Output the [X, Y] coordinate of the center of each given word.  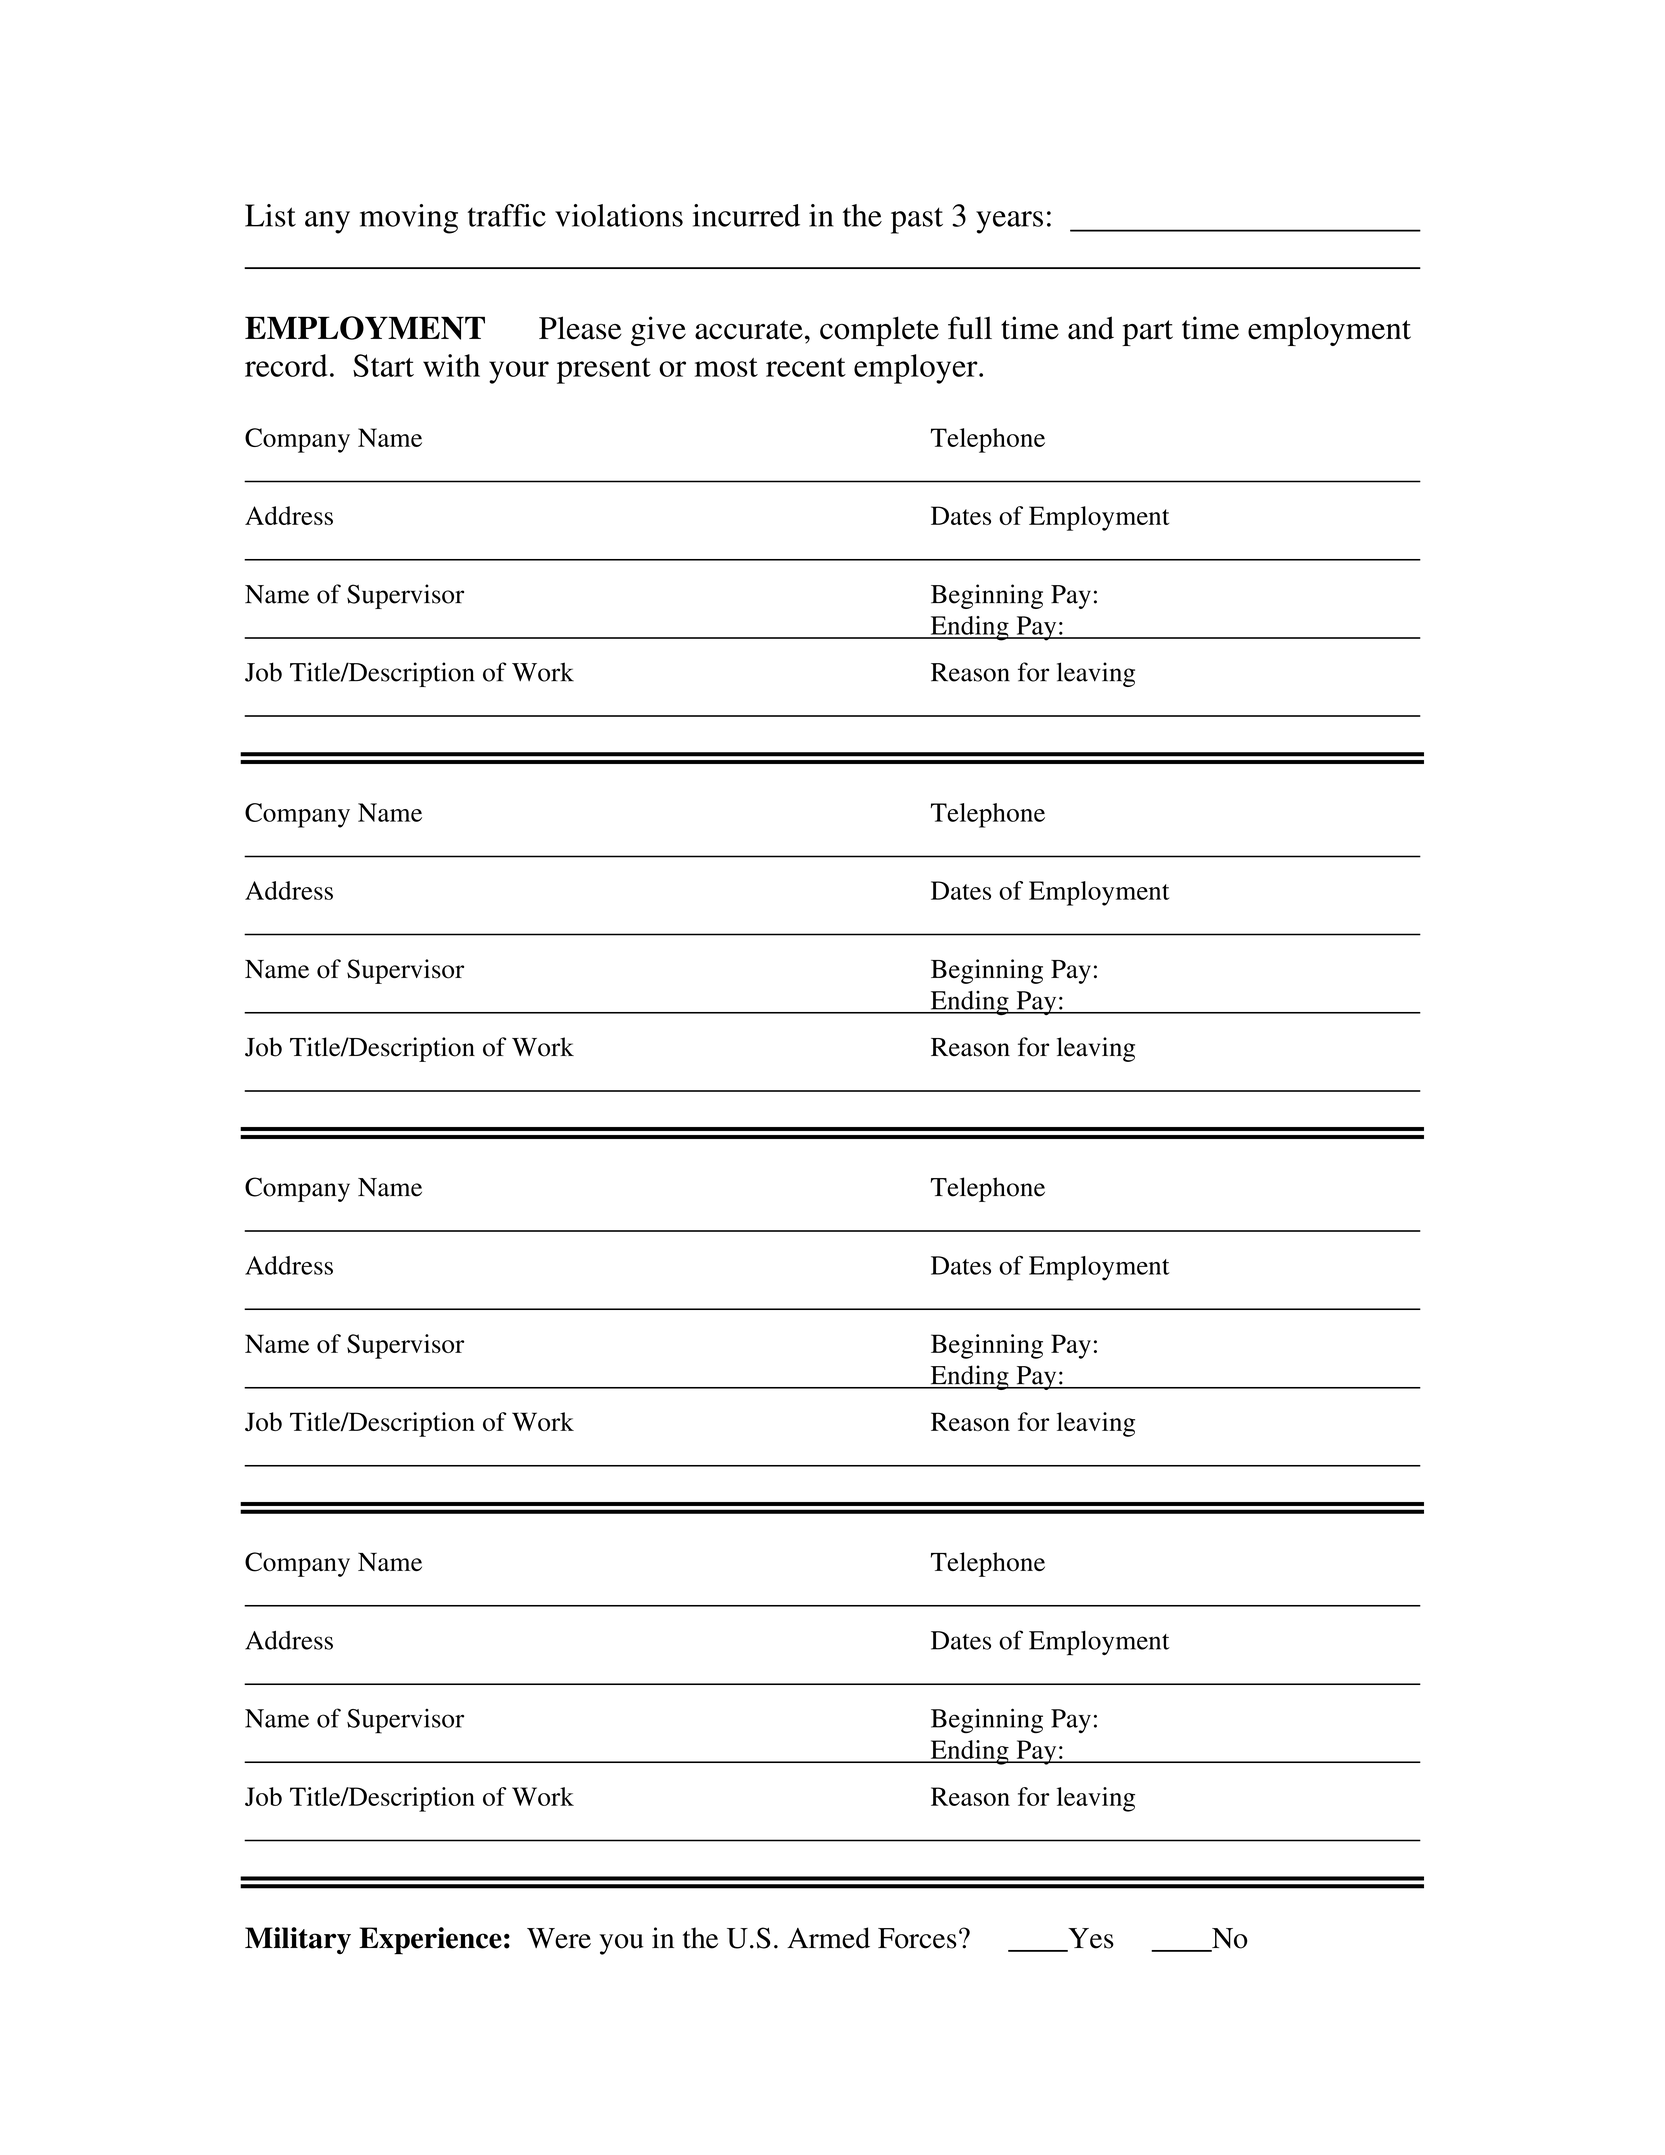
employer [917, 369]
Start [383, 365]
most [726, 367]
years [1009, 222]
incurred [746, 215]
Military [298, 1940]
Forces [917, 1938]
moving [409, 219]
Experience [430, 1941]
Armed [828, 1938]
